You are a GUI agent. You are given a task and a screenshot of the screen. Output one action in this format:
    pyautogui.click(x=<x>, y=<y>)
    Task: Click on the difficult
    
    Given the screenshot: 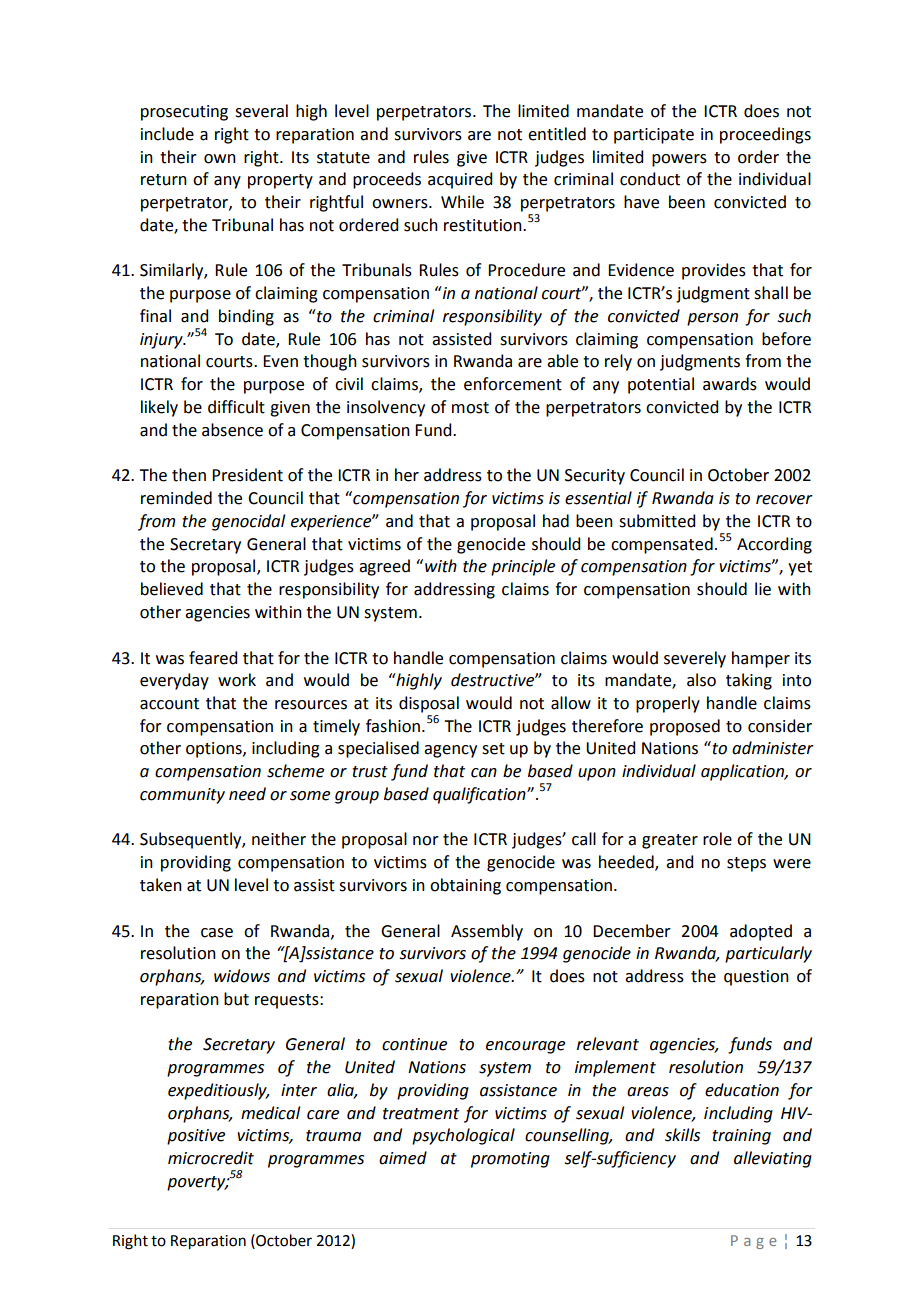 What is the action you would take?
    pyautogui.click(x=236, y=407)
